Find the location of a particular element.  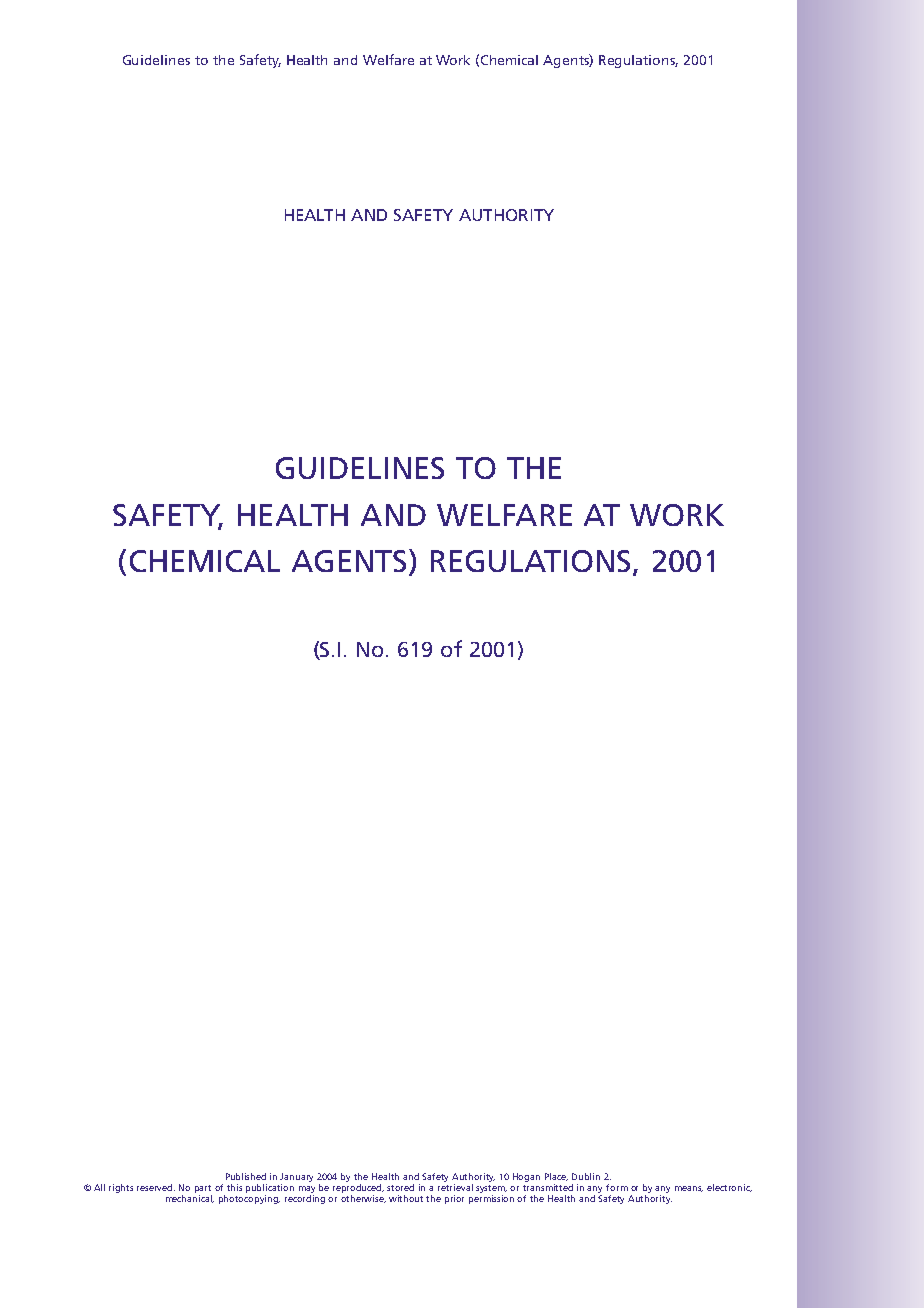

Dublin is located at coordinates (586, 1176).
